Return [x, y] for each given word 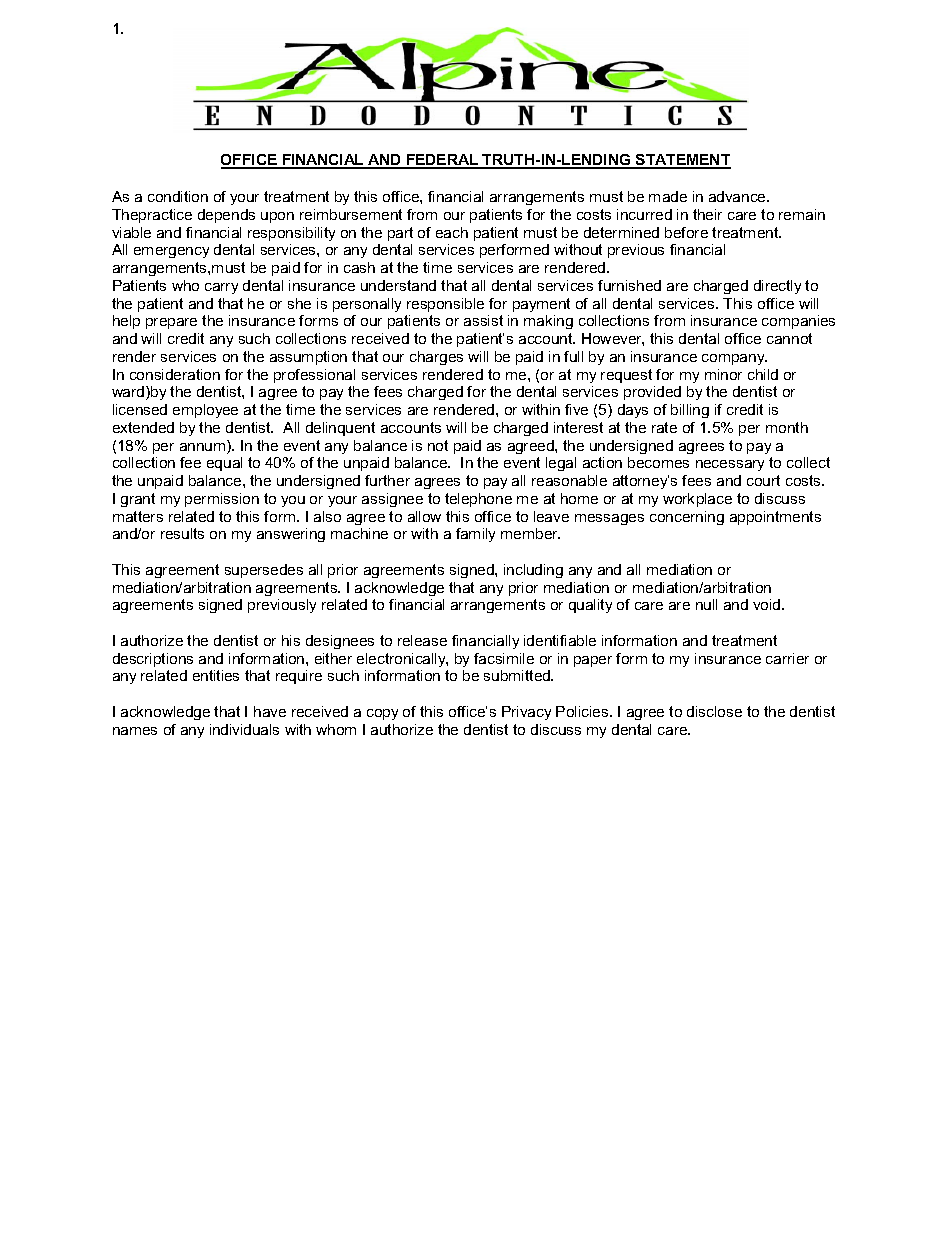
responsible [445, 305]
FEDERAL [443, 161]
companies [798, 322]
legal [561, 464]
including [533, 571]
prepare [171, 323]
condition [178, 196]
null [706, 604]
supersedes [264, 571]
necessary [730, 465]
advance [738, 196]
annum [204, 447]
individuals [244, 729]
